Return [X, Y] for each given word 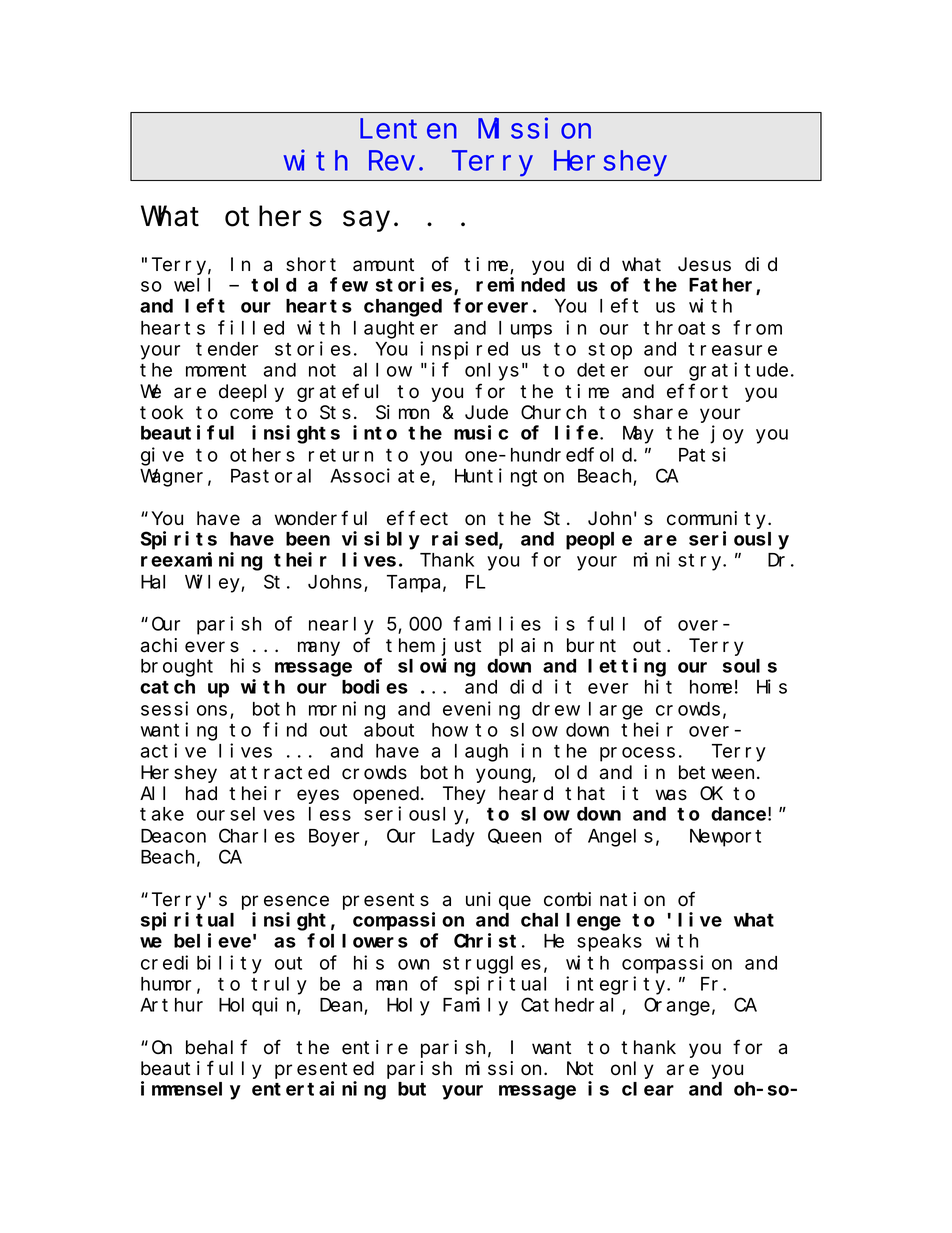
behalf [216, 1047]
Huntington [509, 477]
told [273, 285]
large [616, 711]
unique [498, 901]
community [718, 520]
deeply [251, 393]
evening [481, 710]
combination [604, 899]
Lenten [408, 130]
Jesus [704, 265]
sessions [184, 708]
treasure [732, 349]
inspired [464, 350]
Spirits [179, 540]
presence [285, 902]
